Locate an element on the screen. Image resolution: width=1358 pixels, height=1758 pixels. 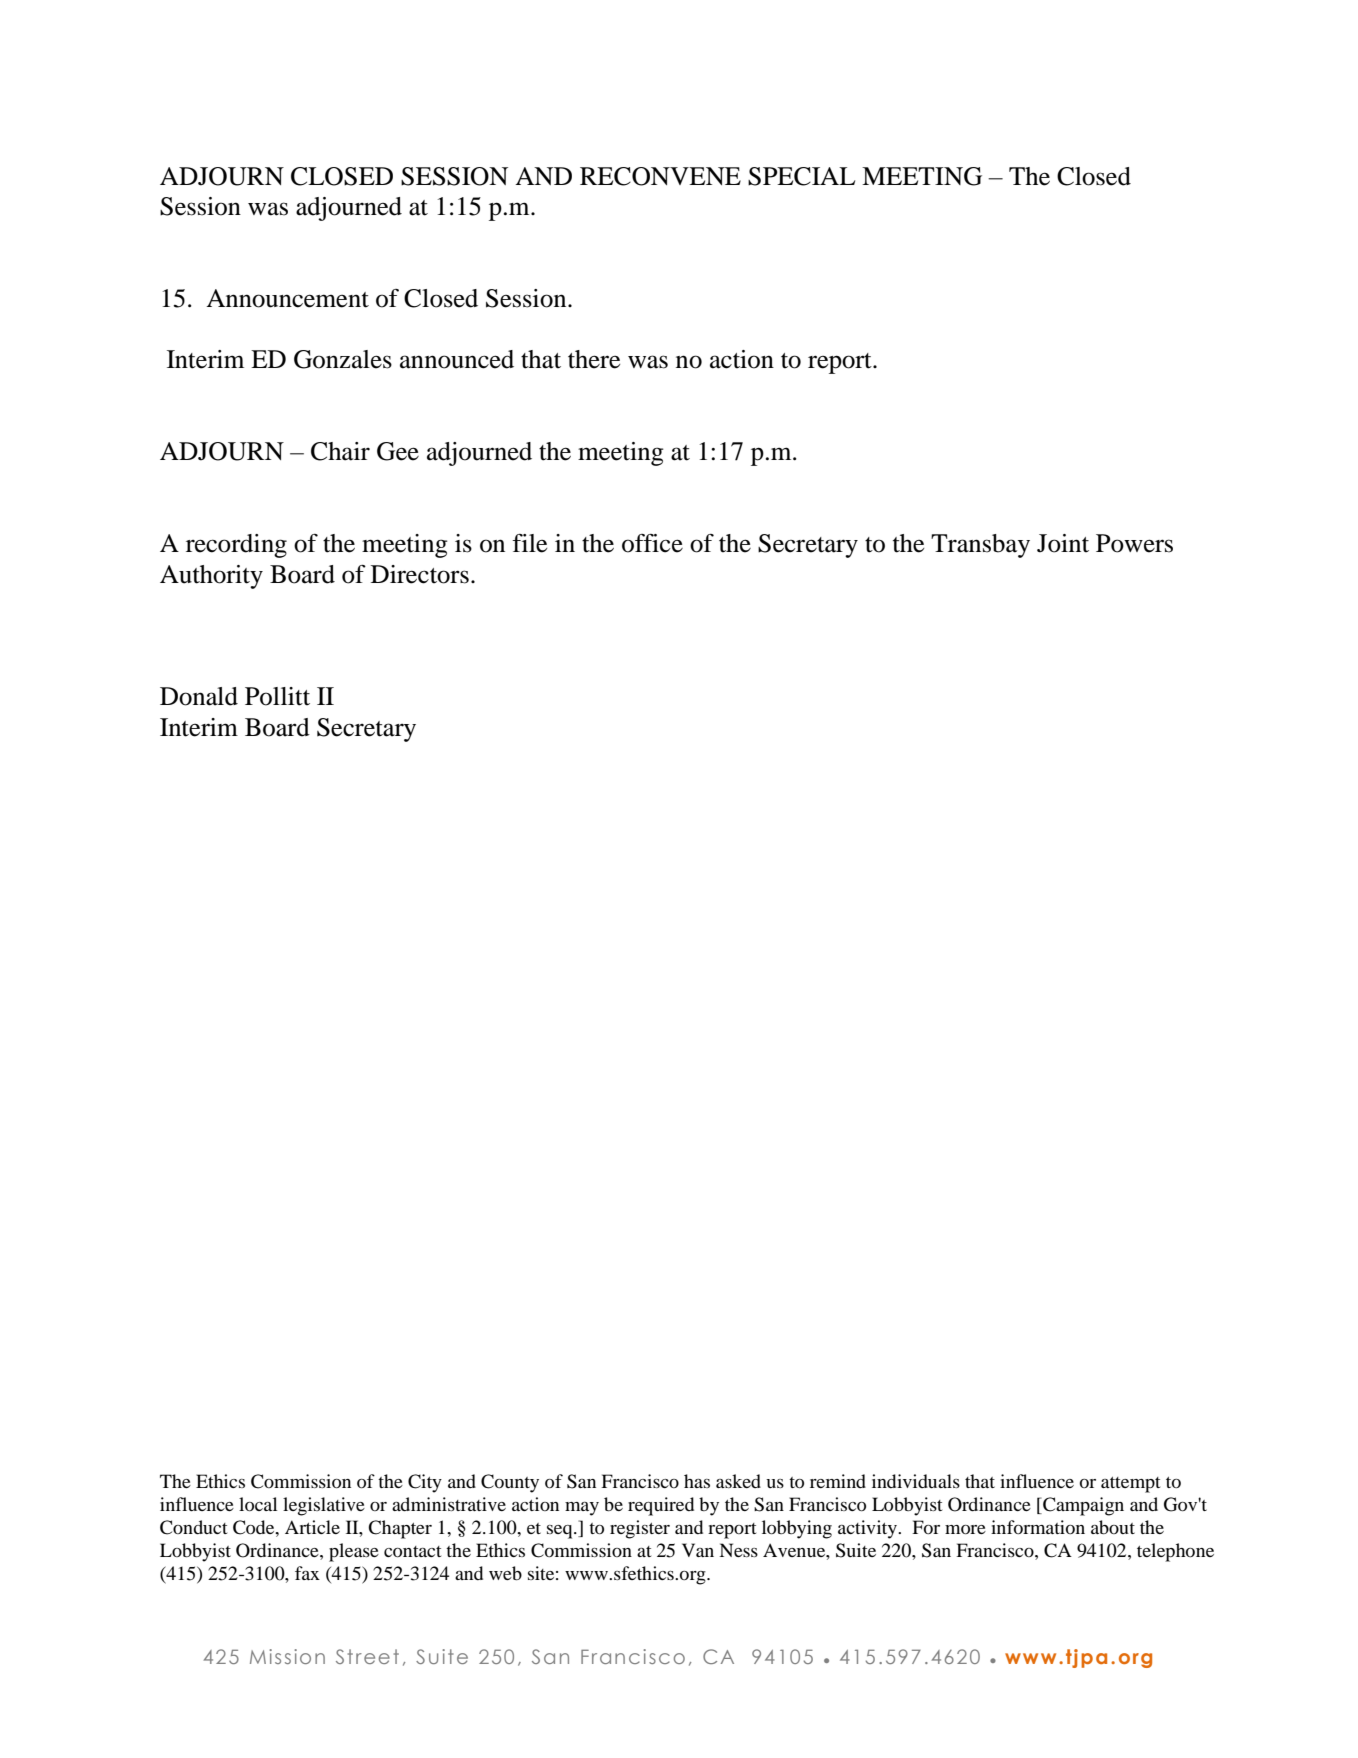
recording is located at coordinates (236, 546).
